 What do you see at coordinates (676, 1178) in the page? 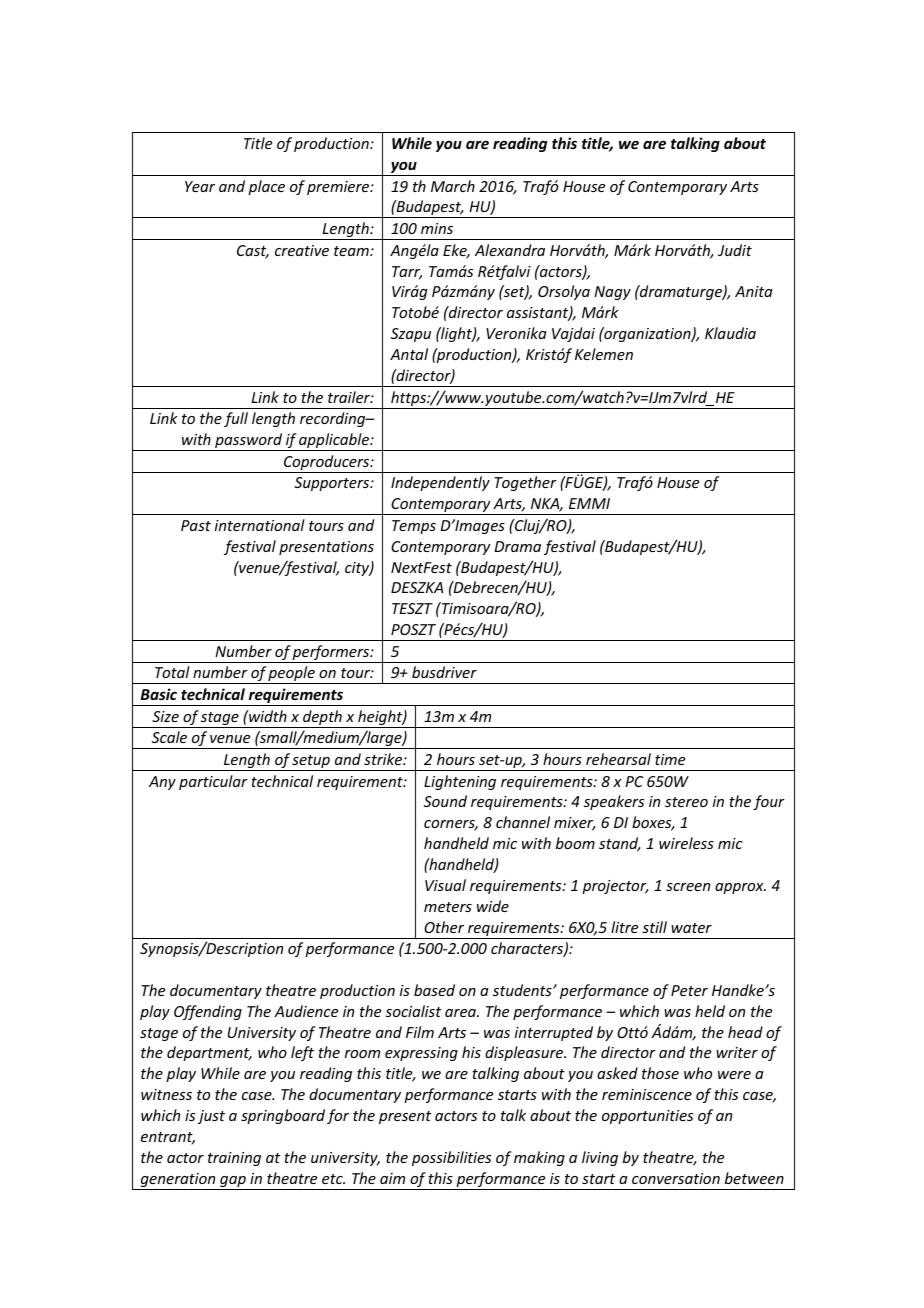
I see `conversation` at bounding box center [676, 1178].
